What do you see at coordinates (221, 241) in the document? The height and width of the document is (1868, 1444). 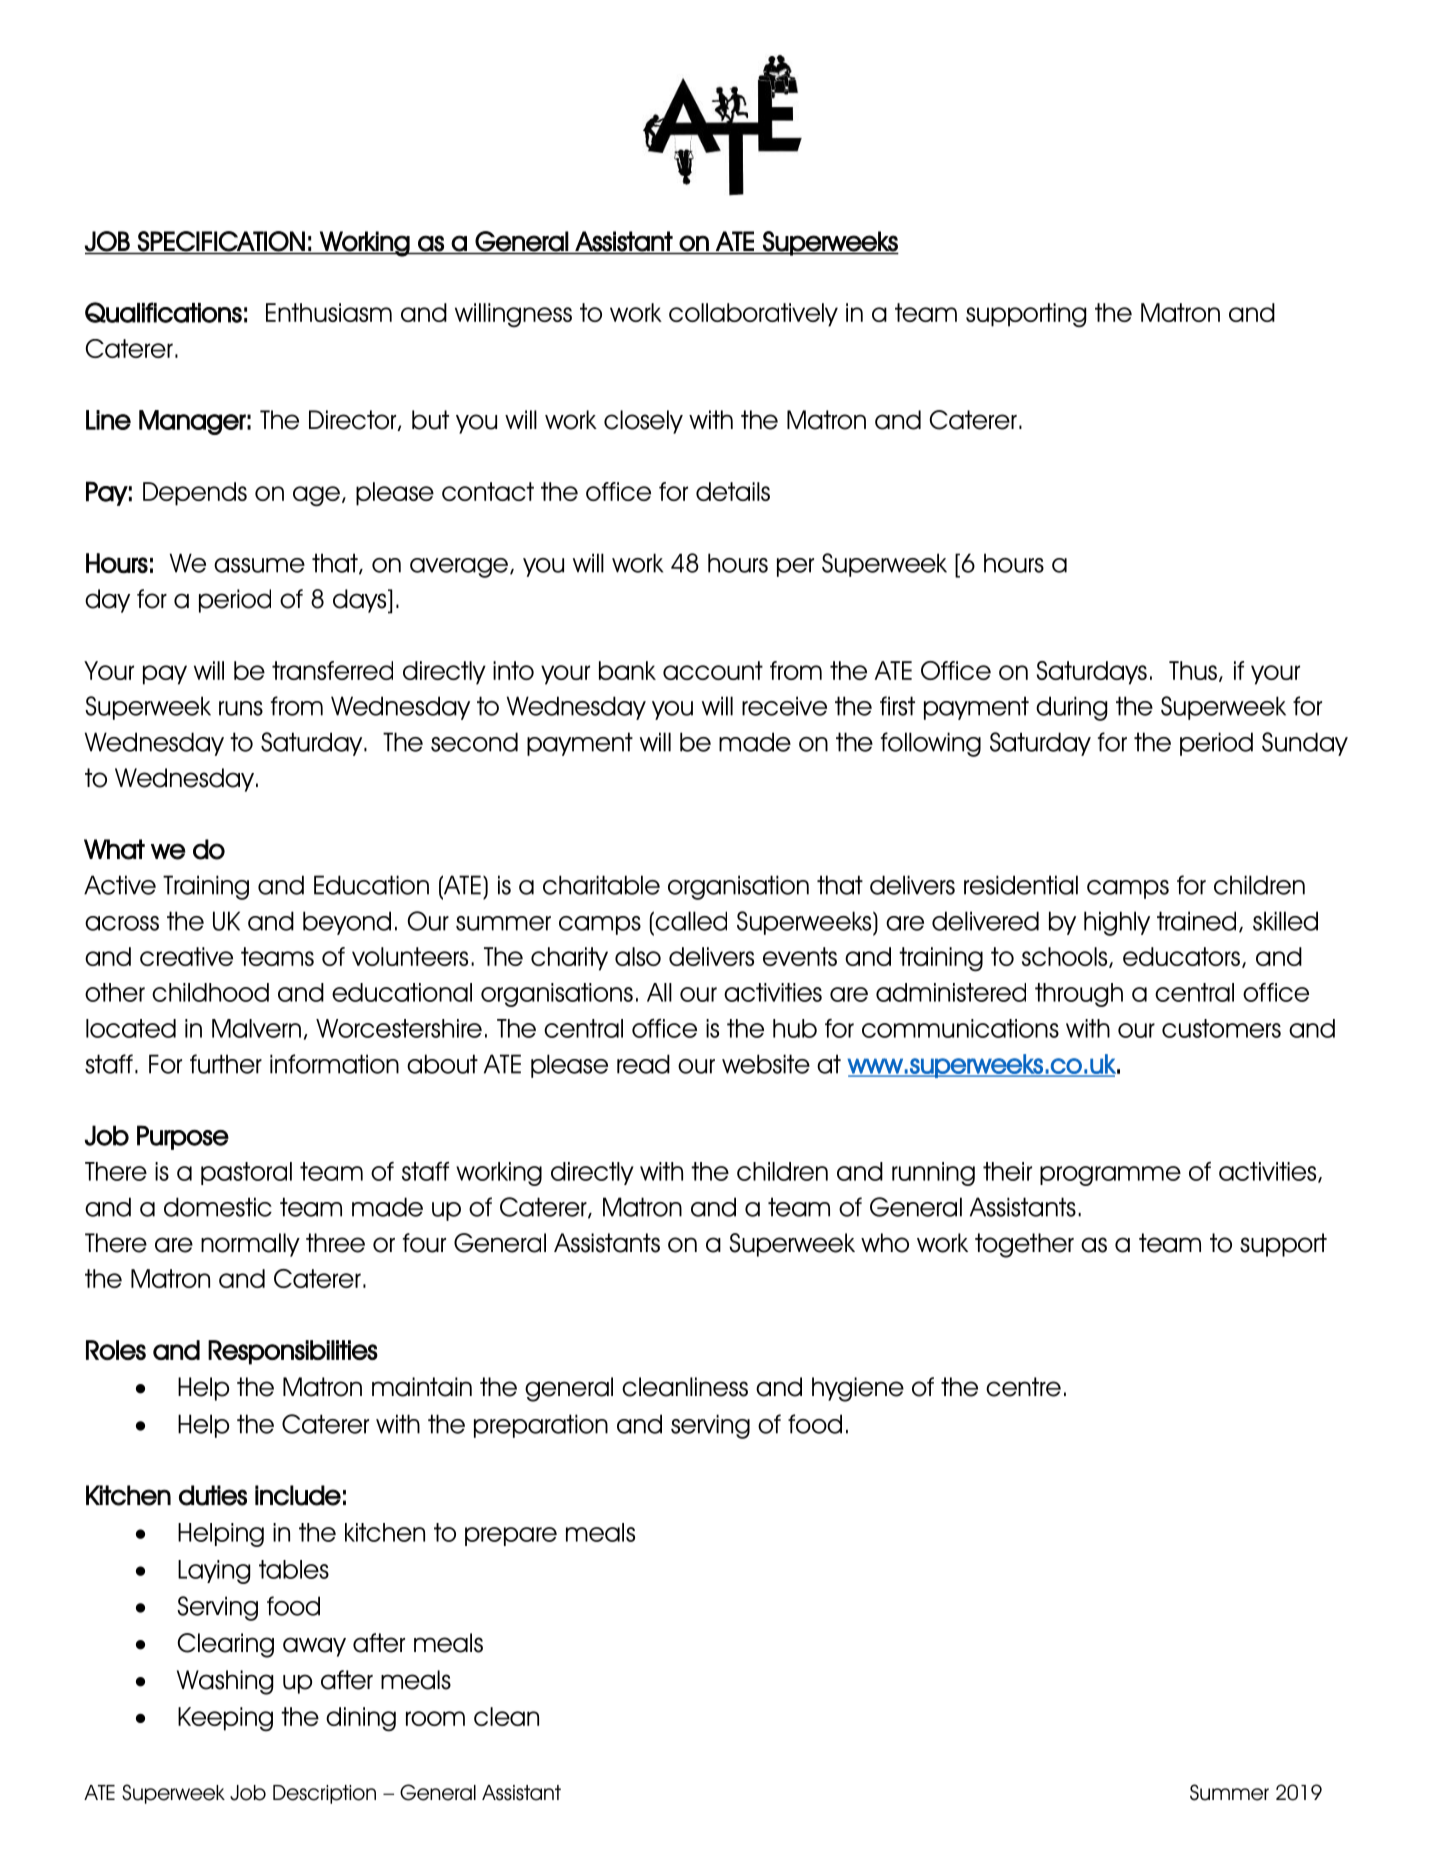 I see `SPECIFICATION` at bounding box center [221, 241].
